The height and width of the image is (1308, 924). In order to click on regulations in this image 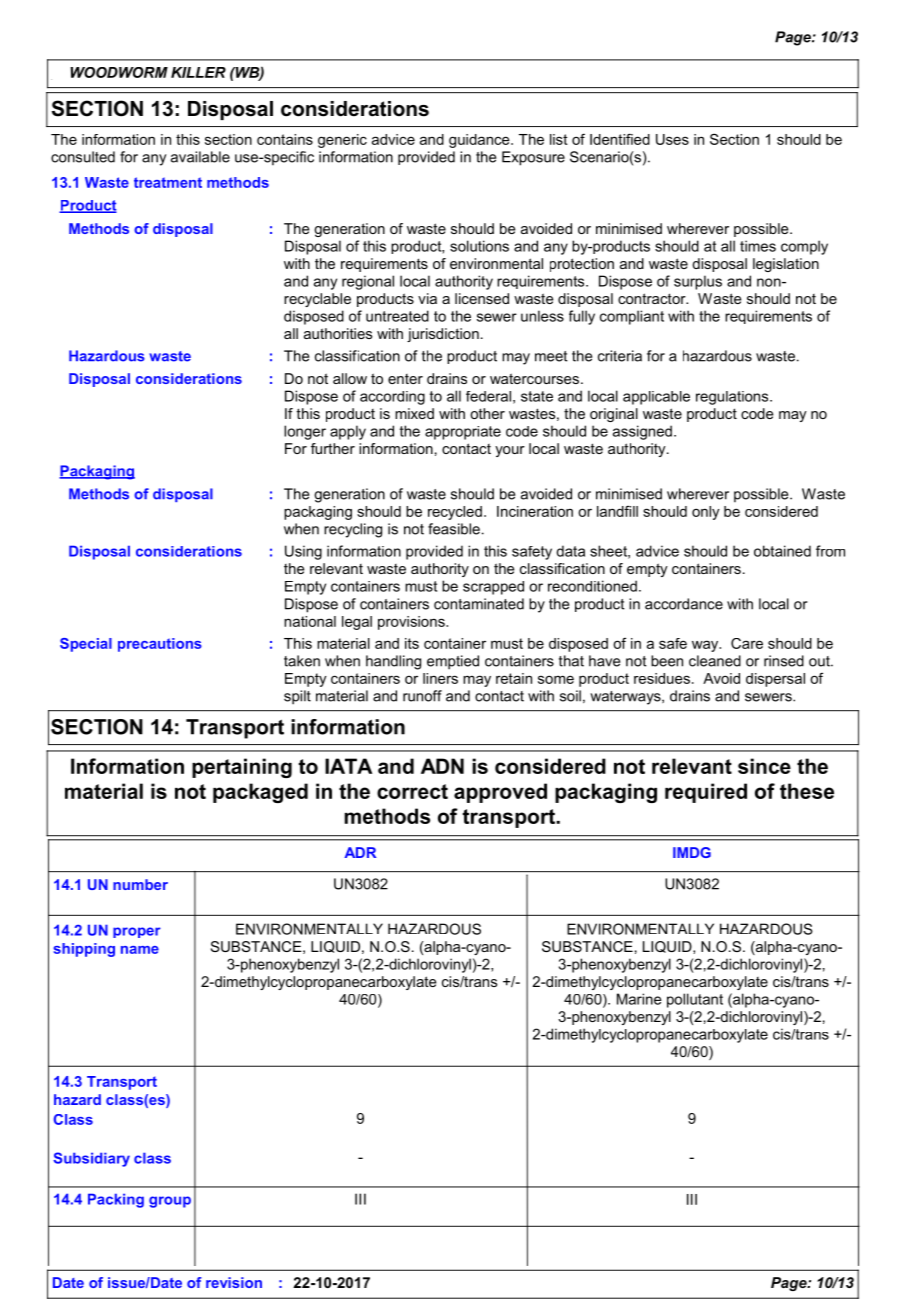, I will do `click(733, 398)`.
